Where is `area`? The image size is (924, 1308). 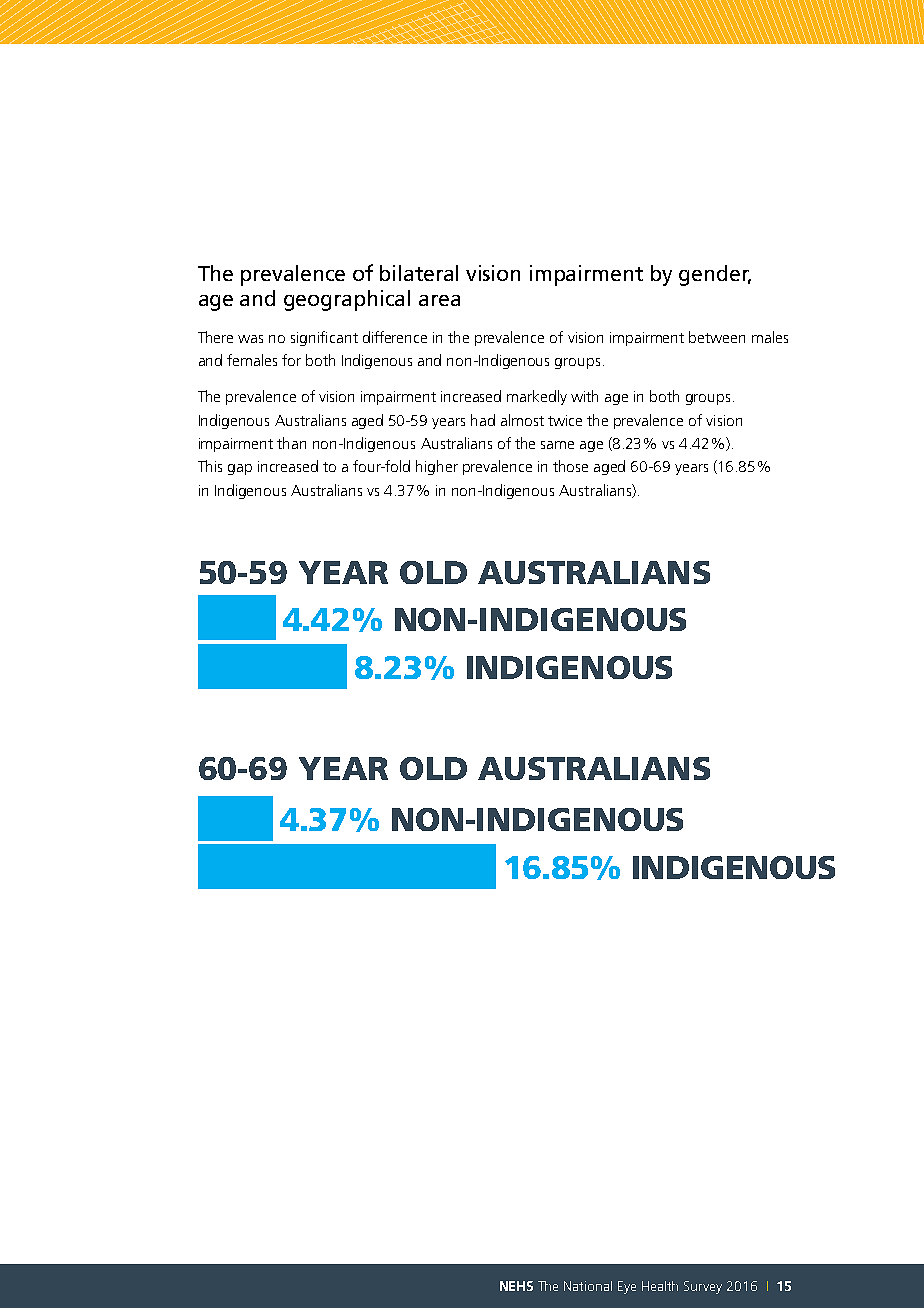 area is located at coordinates (439, 300).
